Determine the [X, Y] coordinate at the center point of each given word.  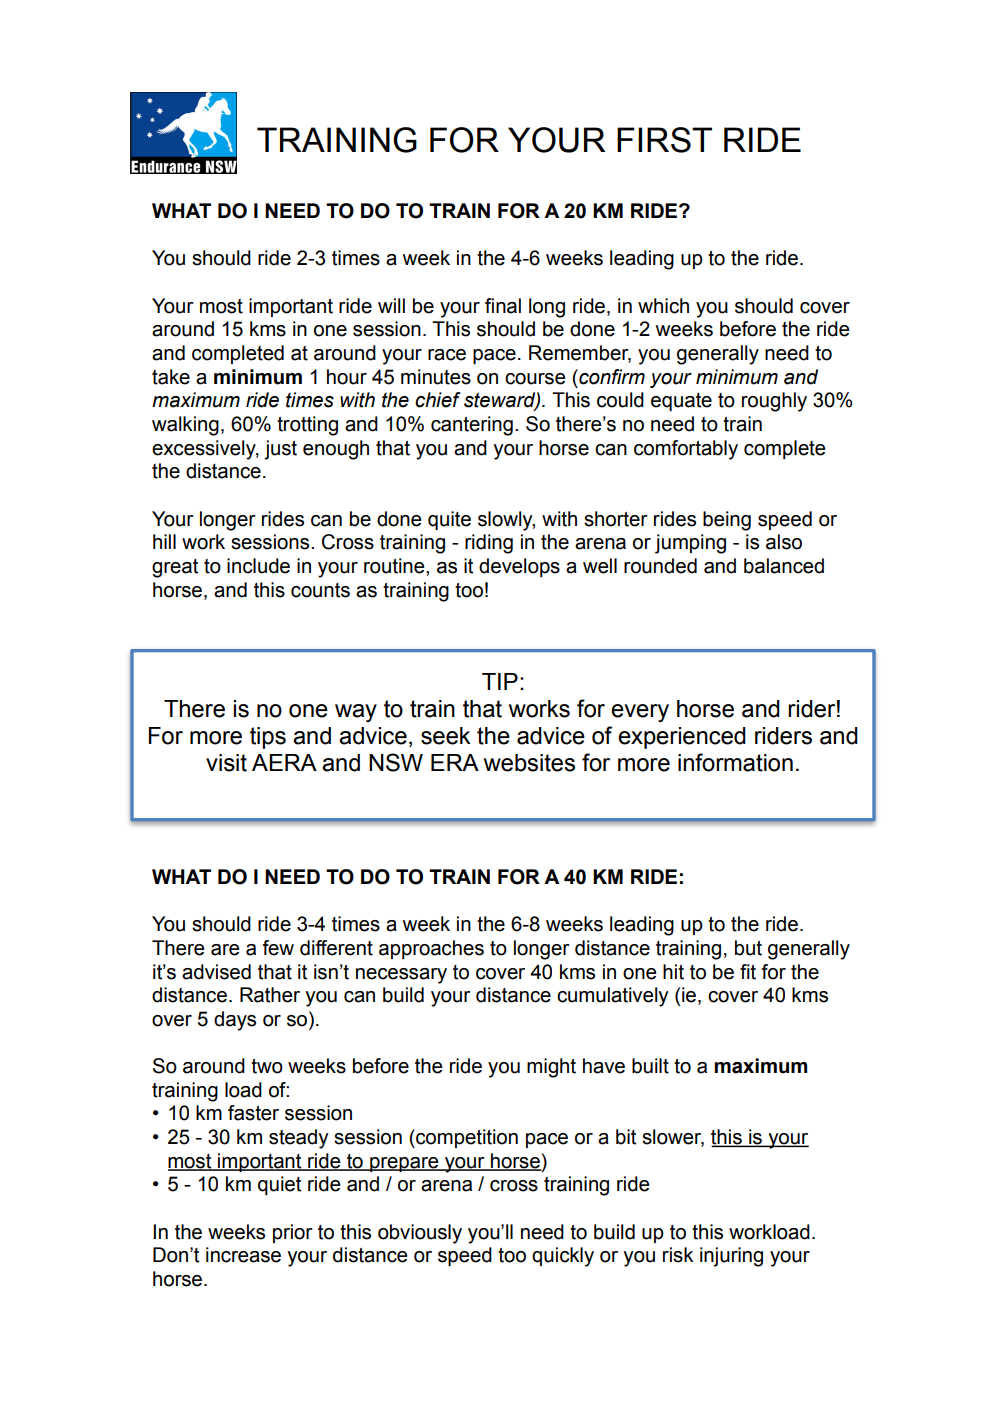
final [503, 306]
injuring [731, 1257]
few [278, 948]
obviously [420, 1234]
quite [449, 520]
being [727, 521]
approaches [431, 949]
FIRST [664, 140]
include [258, 566]
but [748, 948]
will [391, 305]
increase [243, 1255]
